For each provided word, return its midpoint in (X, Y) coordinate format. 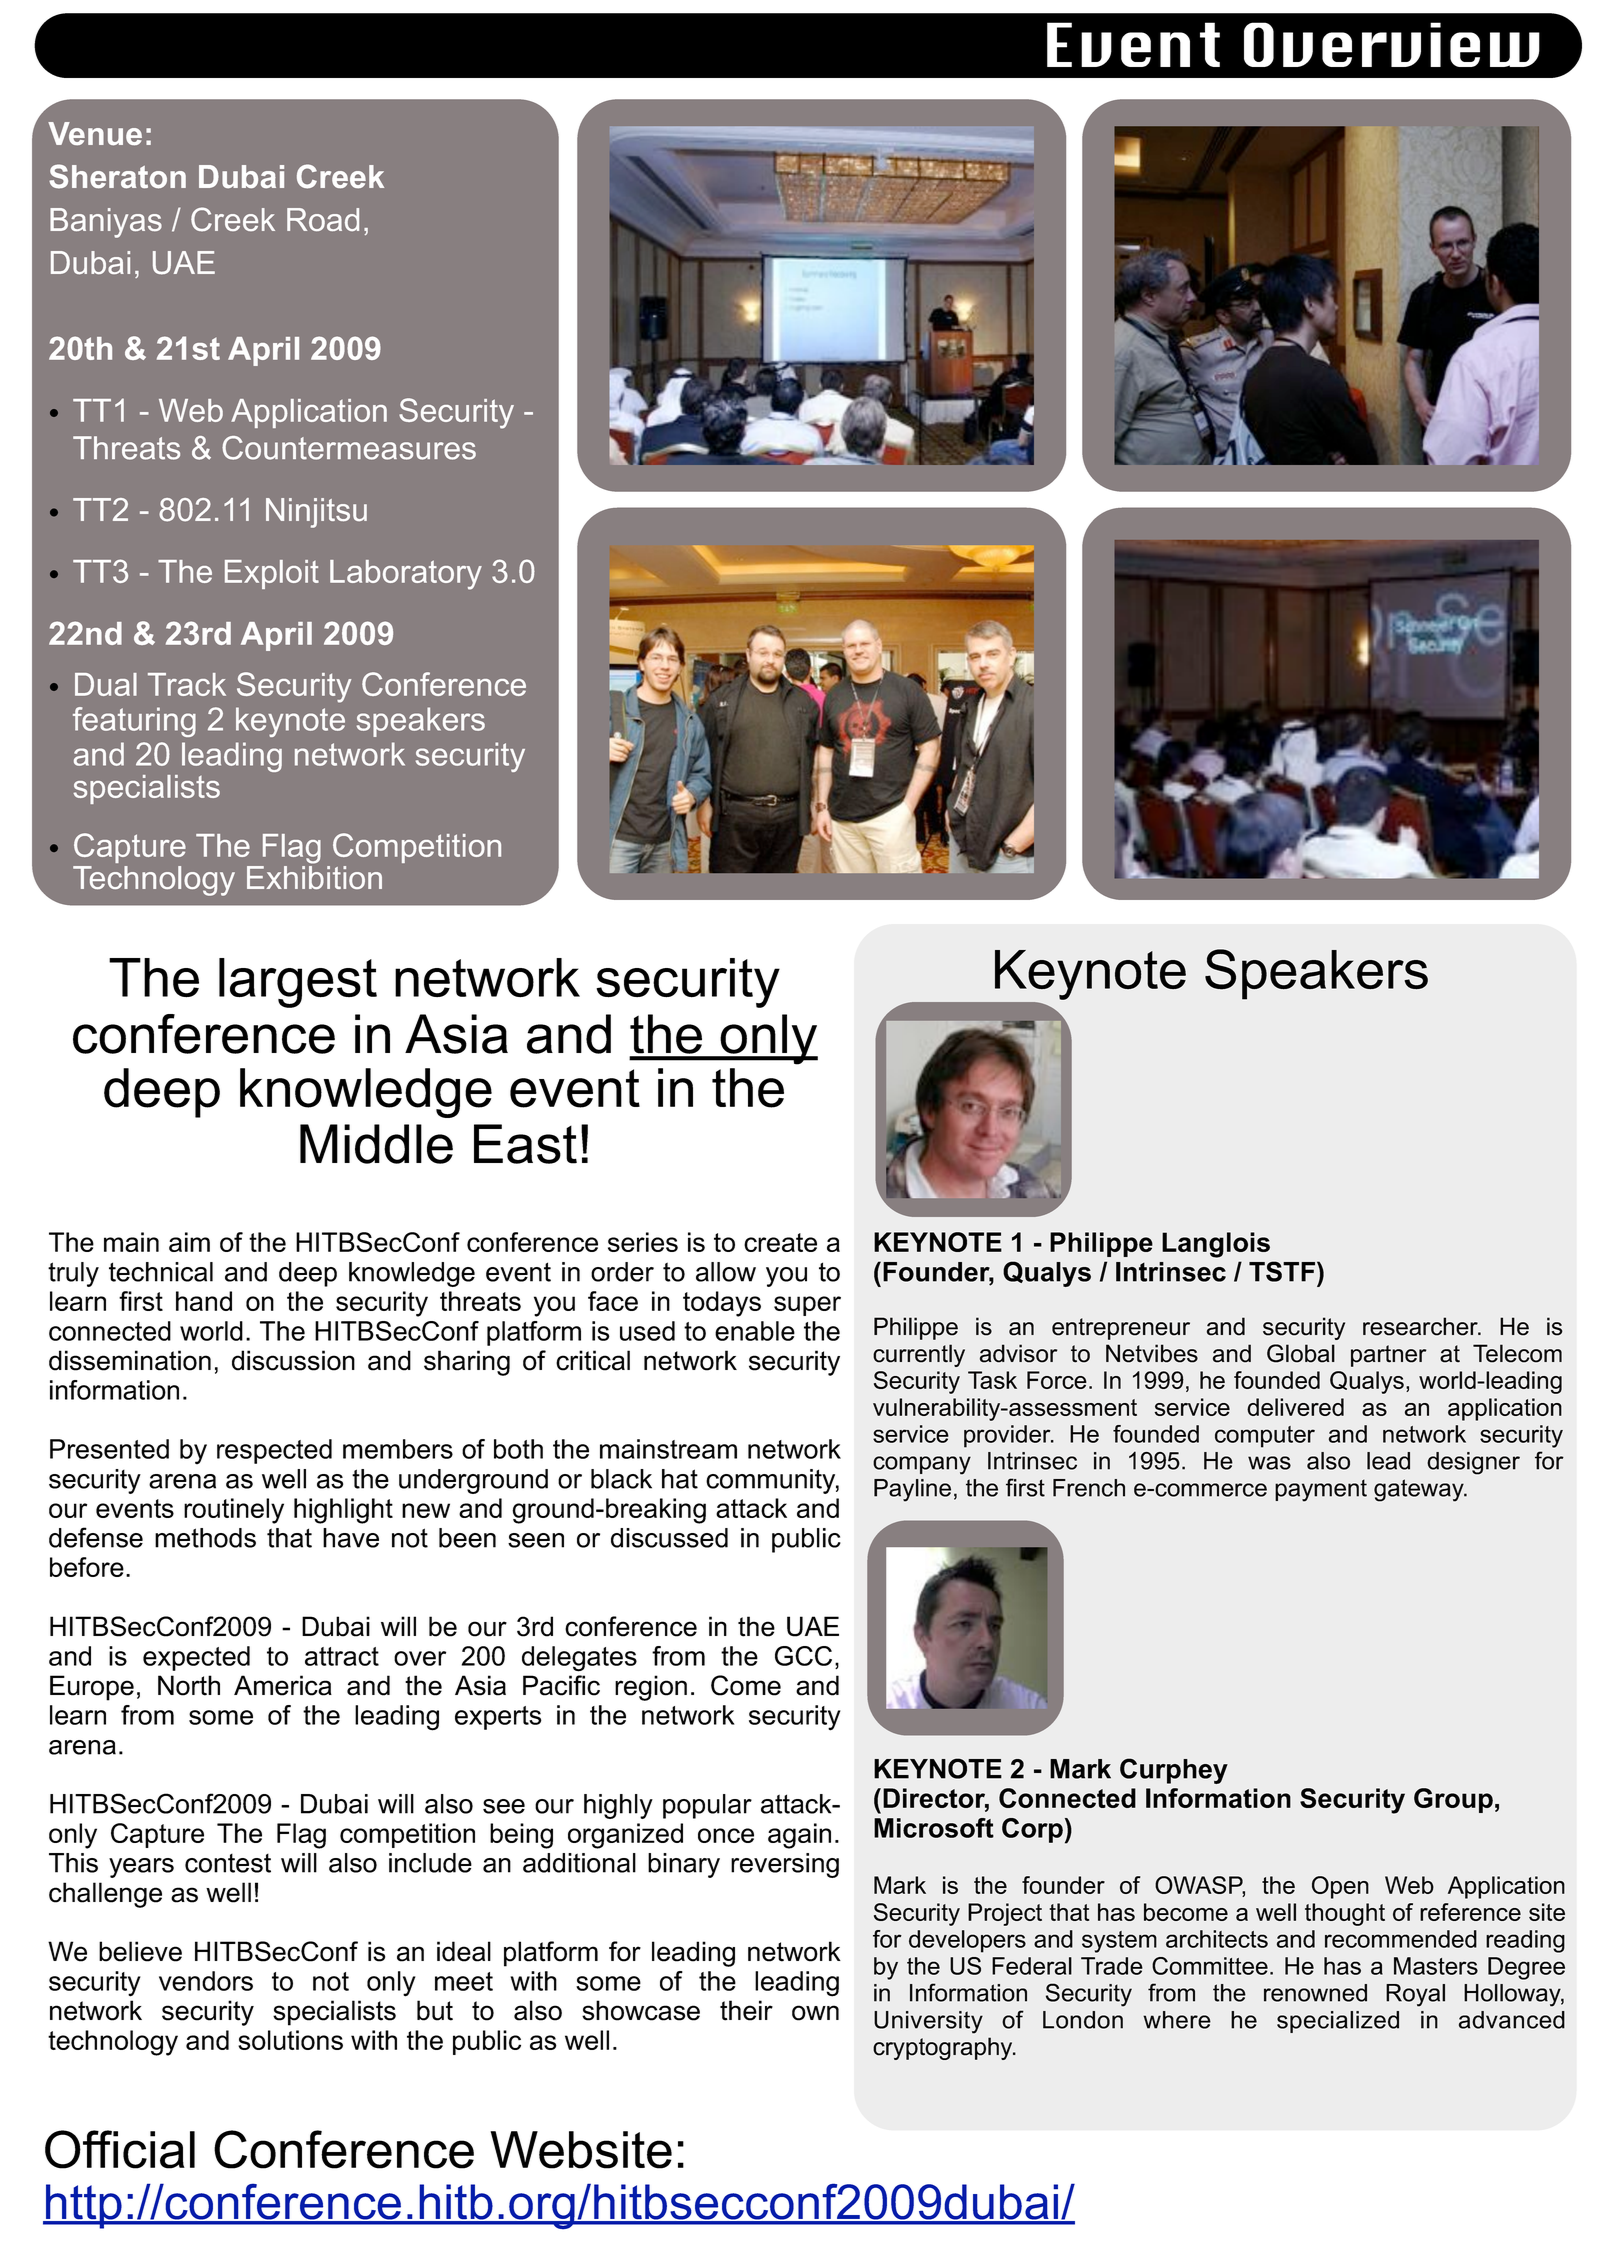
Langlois (1216, 1245)
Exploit (272, 574)
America (283, 1685)
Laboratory (406, 575)
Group (1453, 1800)
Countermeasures (349, 448)
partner (1388, 1356)
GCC (803, 1656)
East (525, 1144)
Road (323, 219)
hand (204, 1301)
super (807, 1306)
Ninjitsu (316, 513)
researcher (1421, 1326)
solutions (290, 2040)
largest (298, 983)
